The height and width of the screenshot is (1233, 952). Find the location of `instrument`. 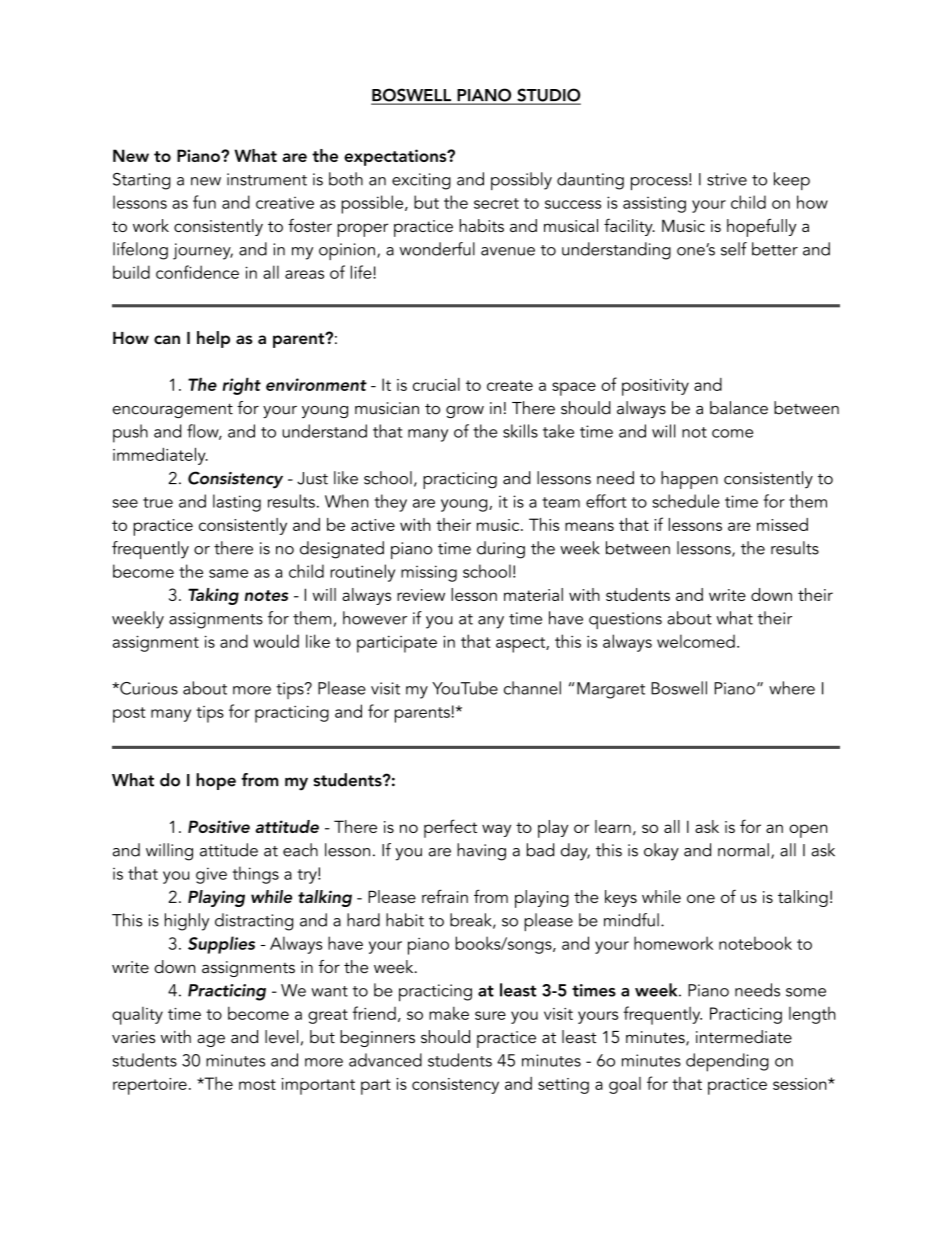

instrument is located at coordinates (267, 179).
